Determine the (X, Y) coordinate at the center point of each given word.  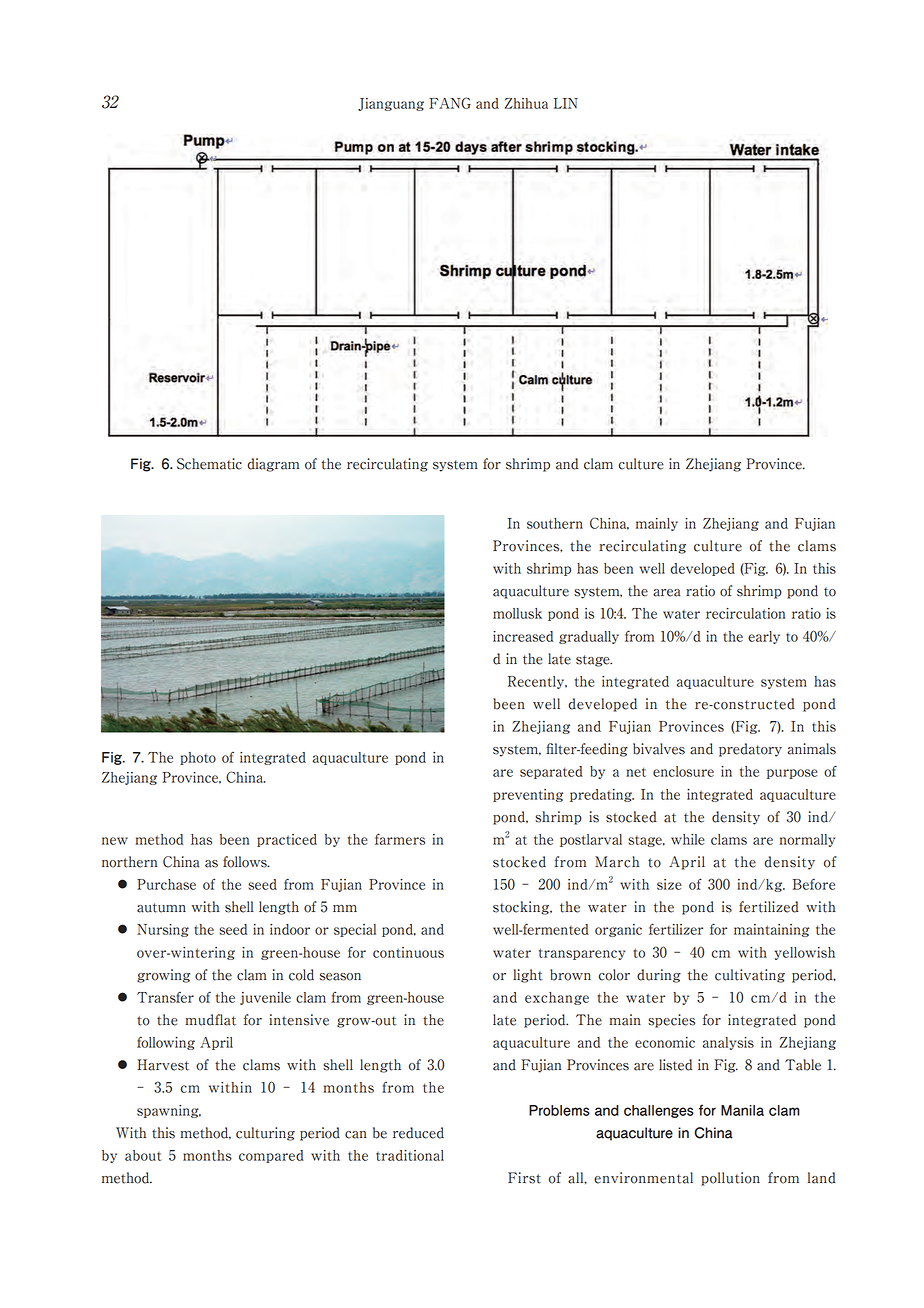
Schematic (209, 464)
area (667, 593)
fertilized (769, 907)
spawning (169, 1111)
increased (523, 636)
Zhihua (526, 103)
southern (555, 523)
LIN (566, 103)
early (764, 637)
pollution (730, 1179)
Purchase (166, 884)
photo (198, 758)
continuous (408, 952)
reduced (418, 1133)
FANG (450, 103)
